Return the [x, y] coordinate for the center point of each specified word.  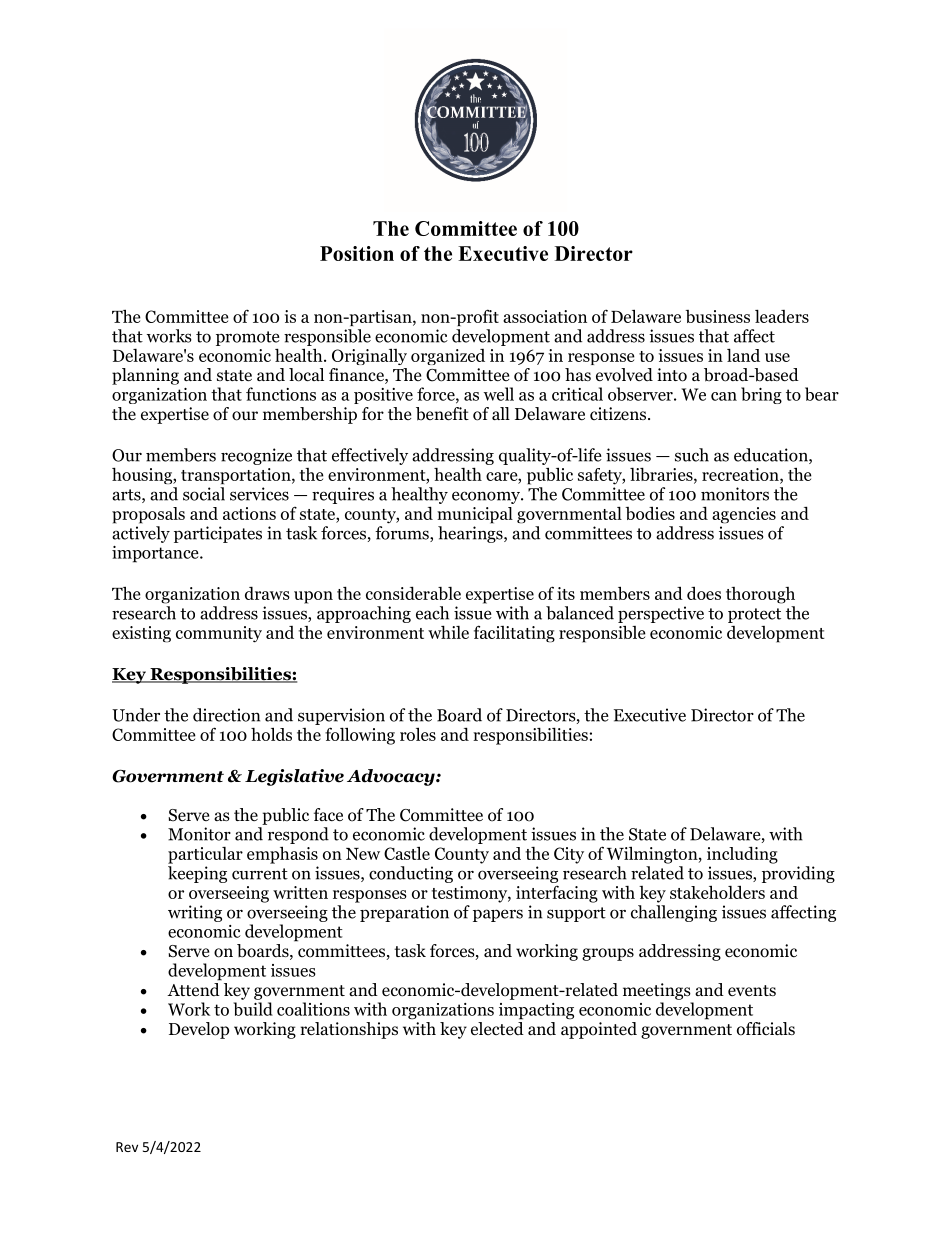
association [545, 316]
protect [754, 615]
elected [497, 1028]
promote [248, 338]
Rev [127, 1147]
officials [766, 1029]
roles [418, 734]
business [717, 316]
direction [226, 715]
